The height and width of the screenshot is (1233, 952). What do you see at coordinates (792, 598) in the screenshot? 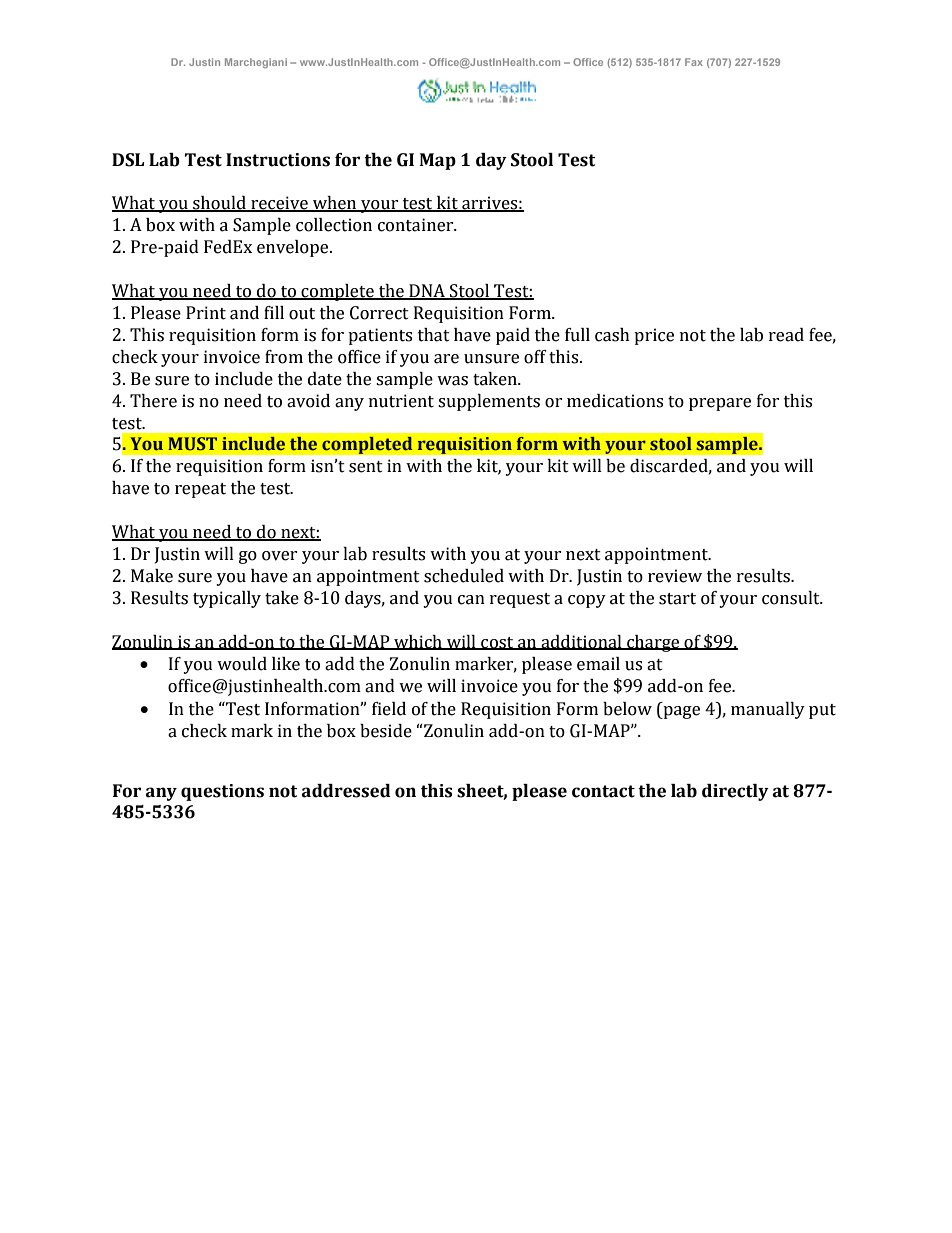
I see `consult` at bounding box center [792, 598].
